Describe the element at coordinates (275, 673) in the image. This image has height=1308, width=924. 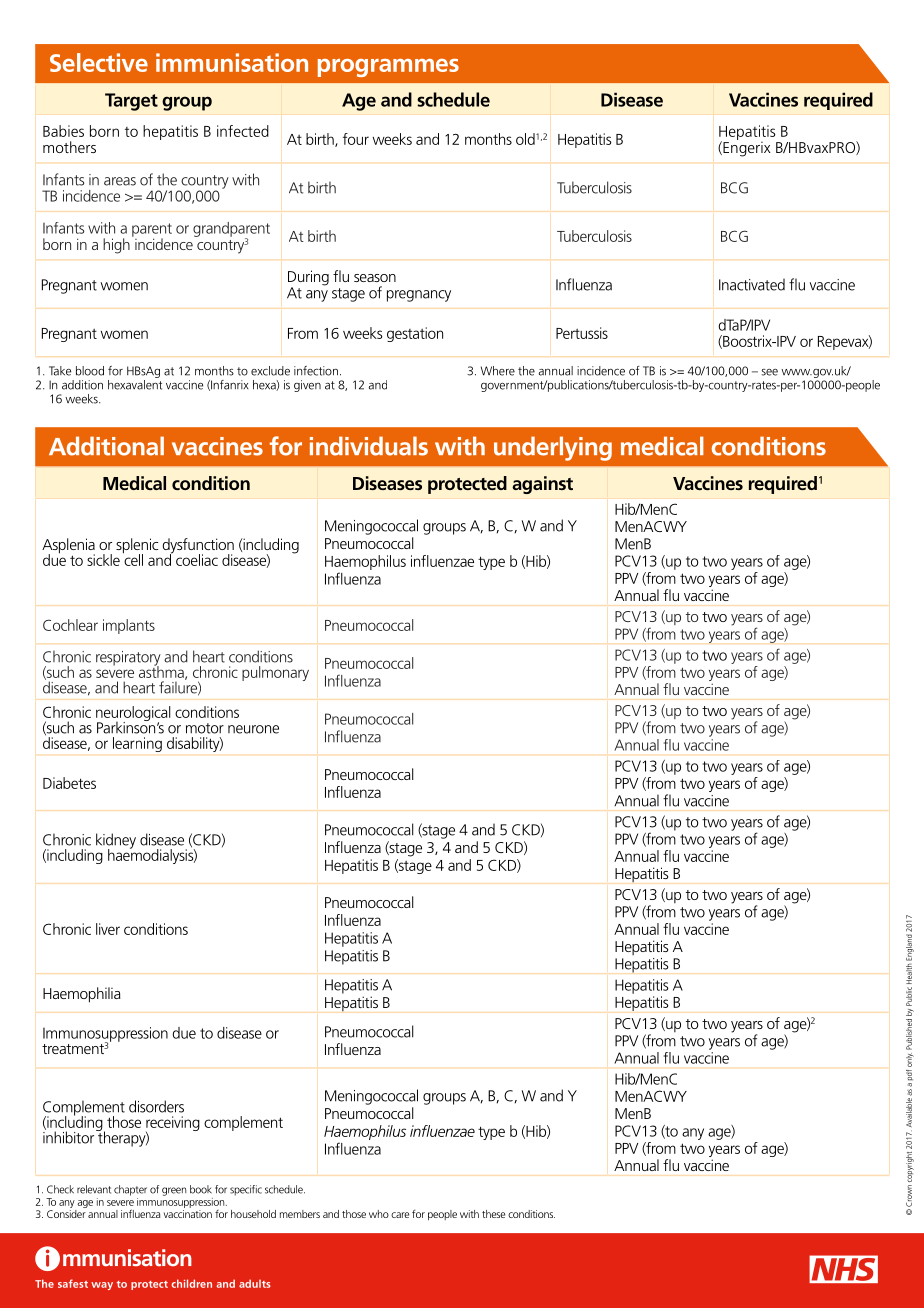
I see `pulmonary` at that location.
